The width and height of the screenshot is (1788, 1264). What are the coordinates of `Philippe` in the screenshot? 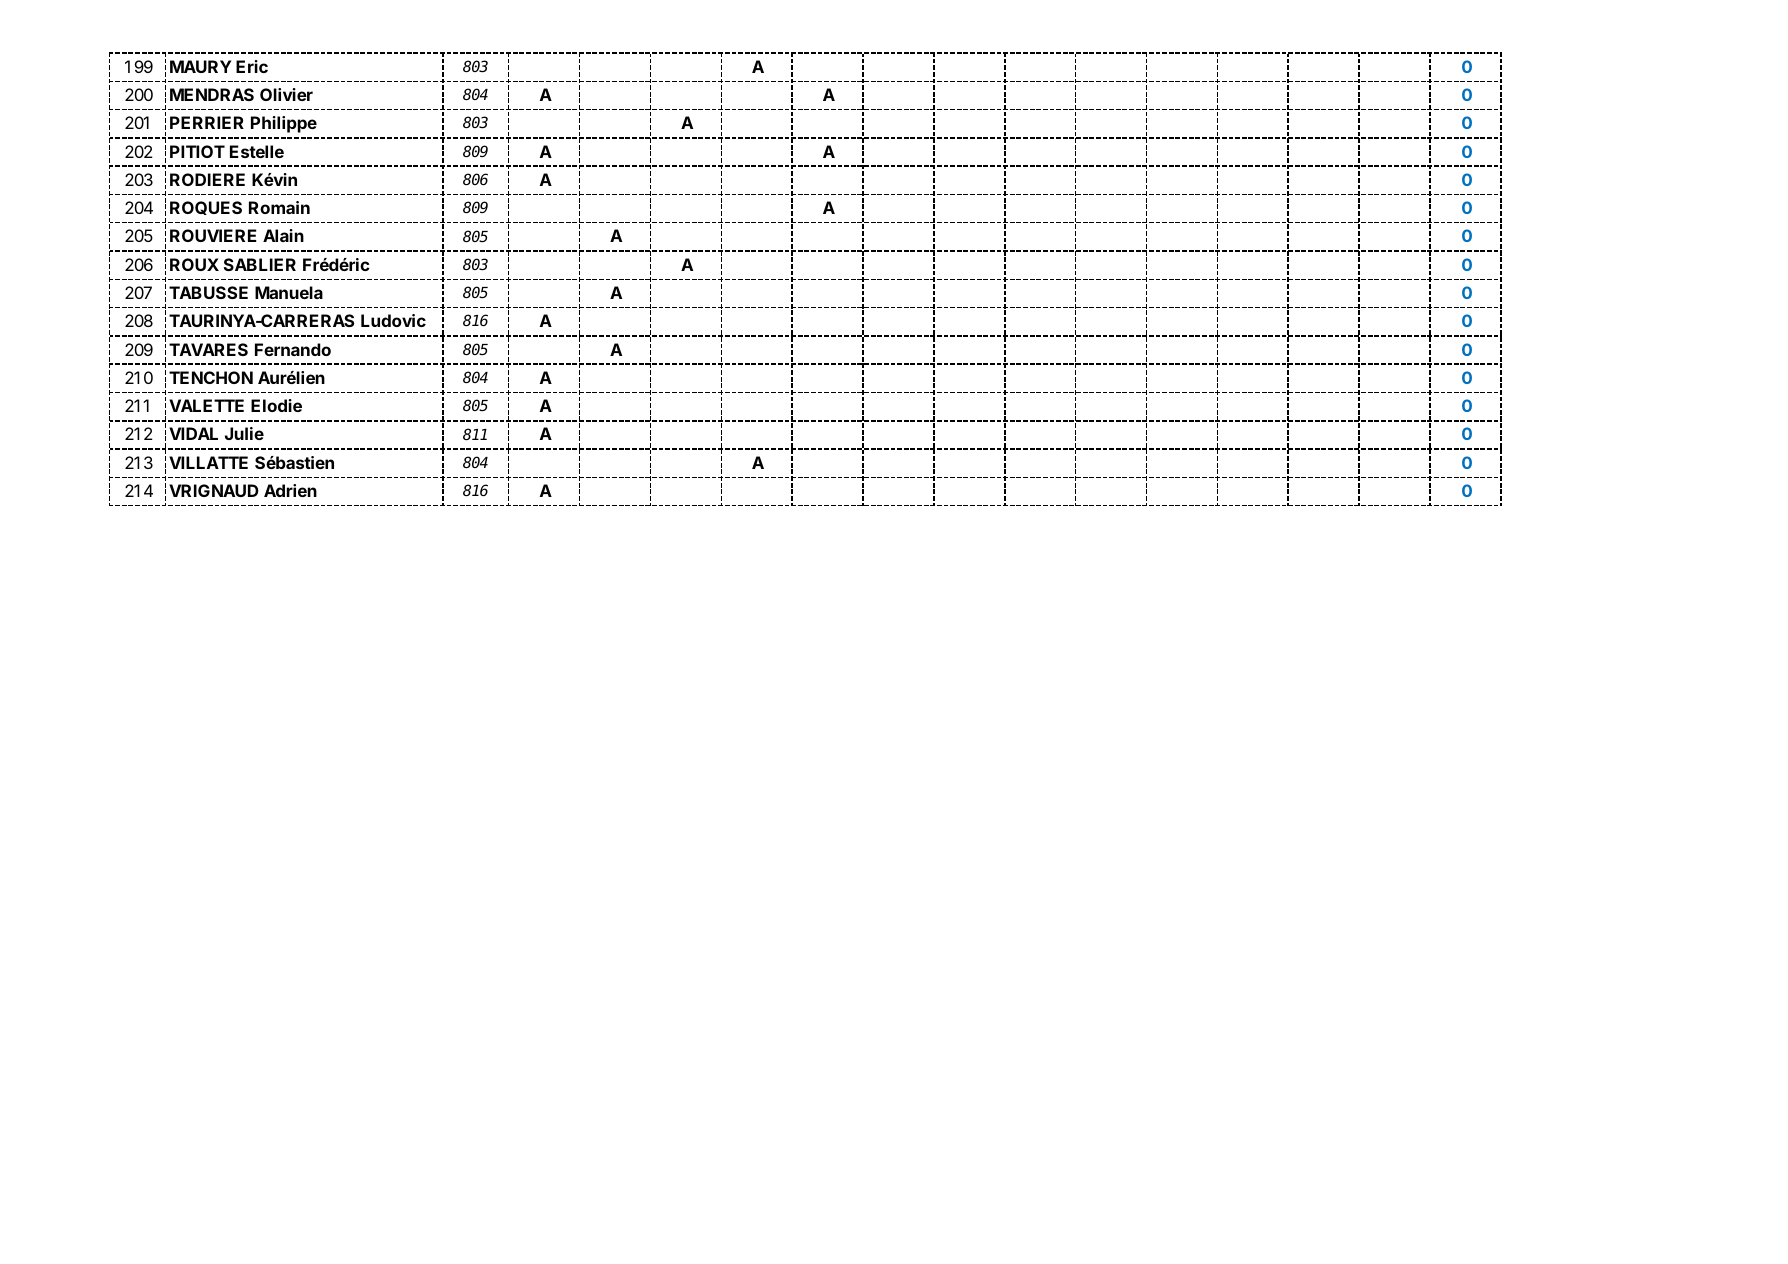 It's located at (284, 124).
